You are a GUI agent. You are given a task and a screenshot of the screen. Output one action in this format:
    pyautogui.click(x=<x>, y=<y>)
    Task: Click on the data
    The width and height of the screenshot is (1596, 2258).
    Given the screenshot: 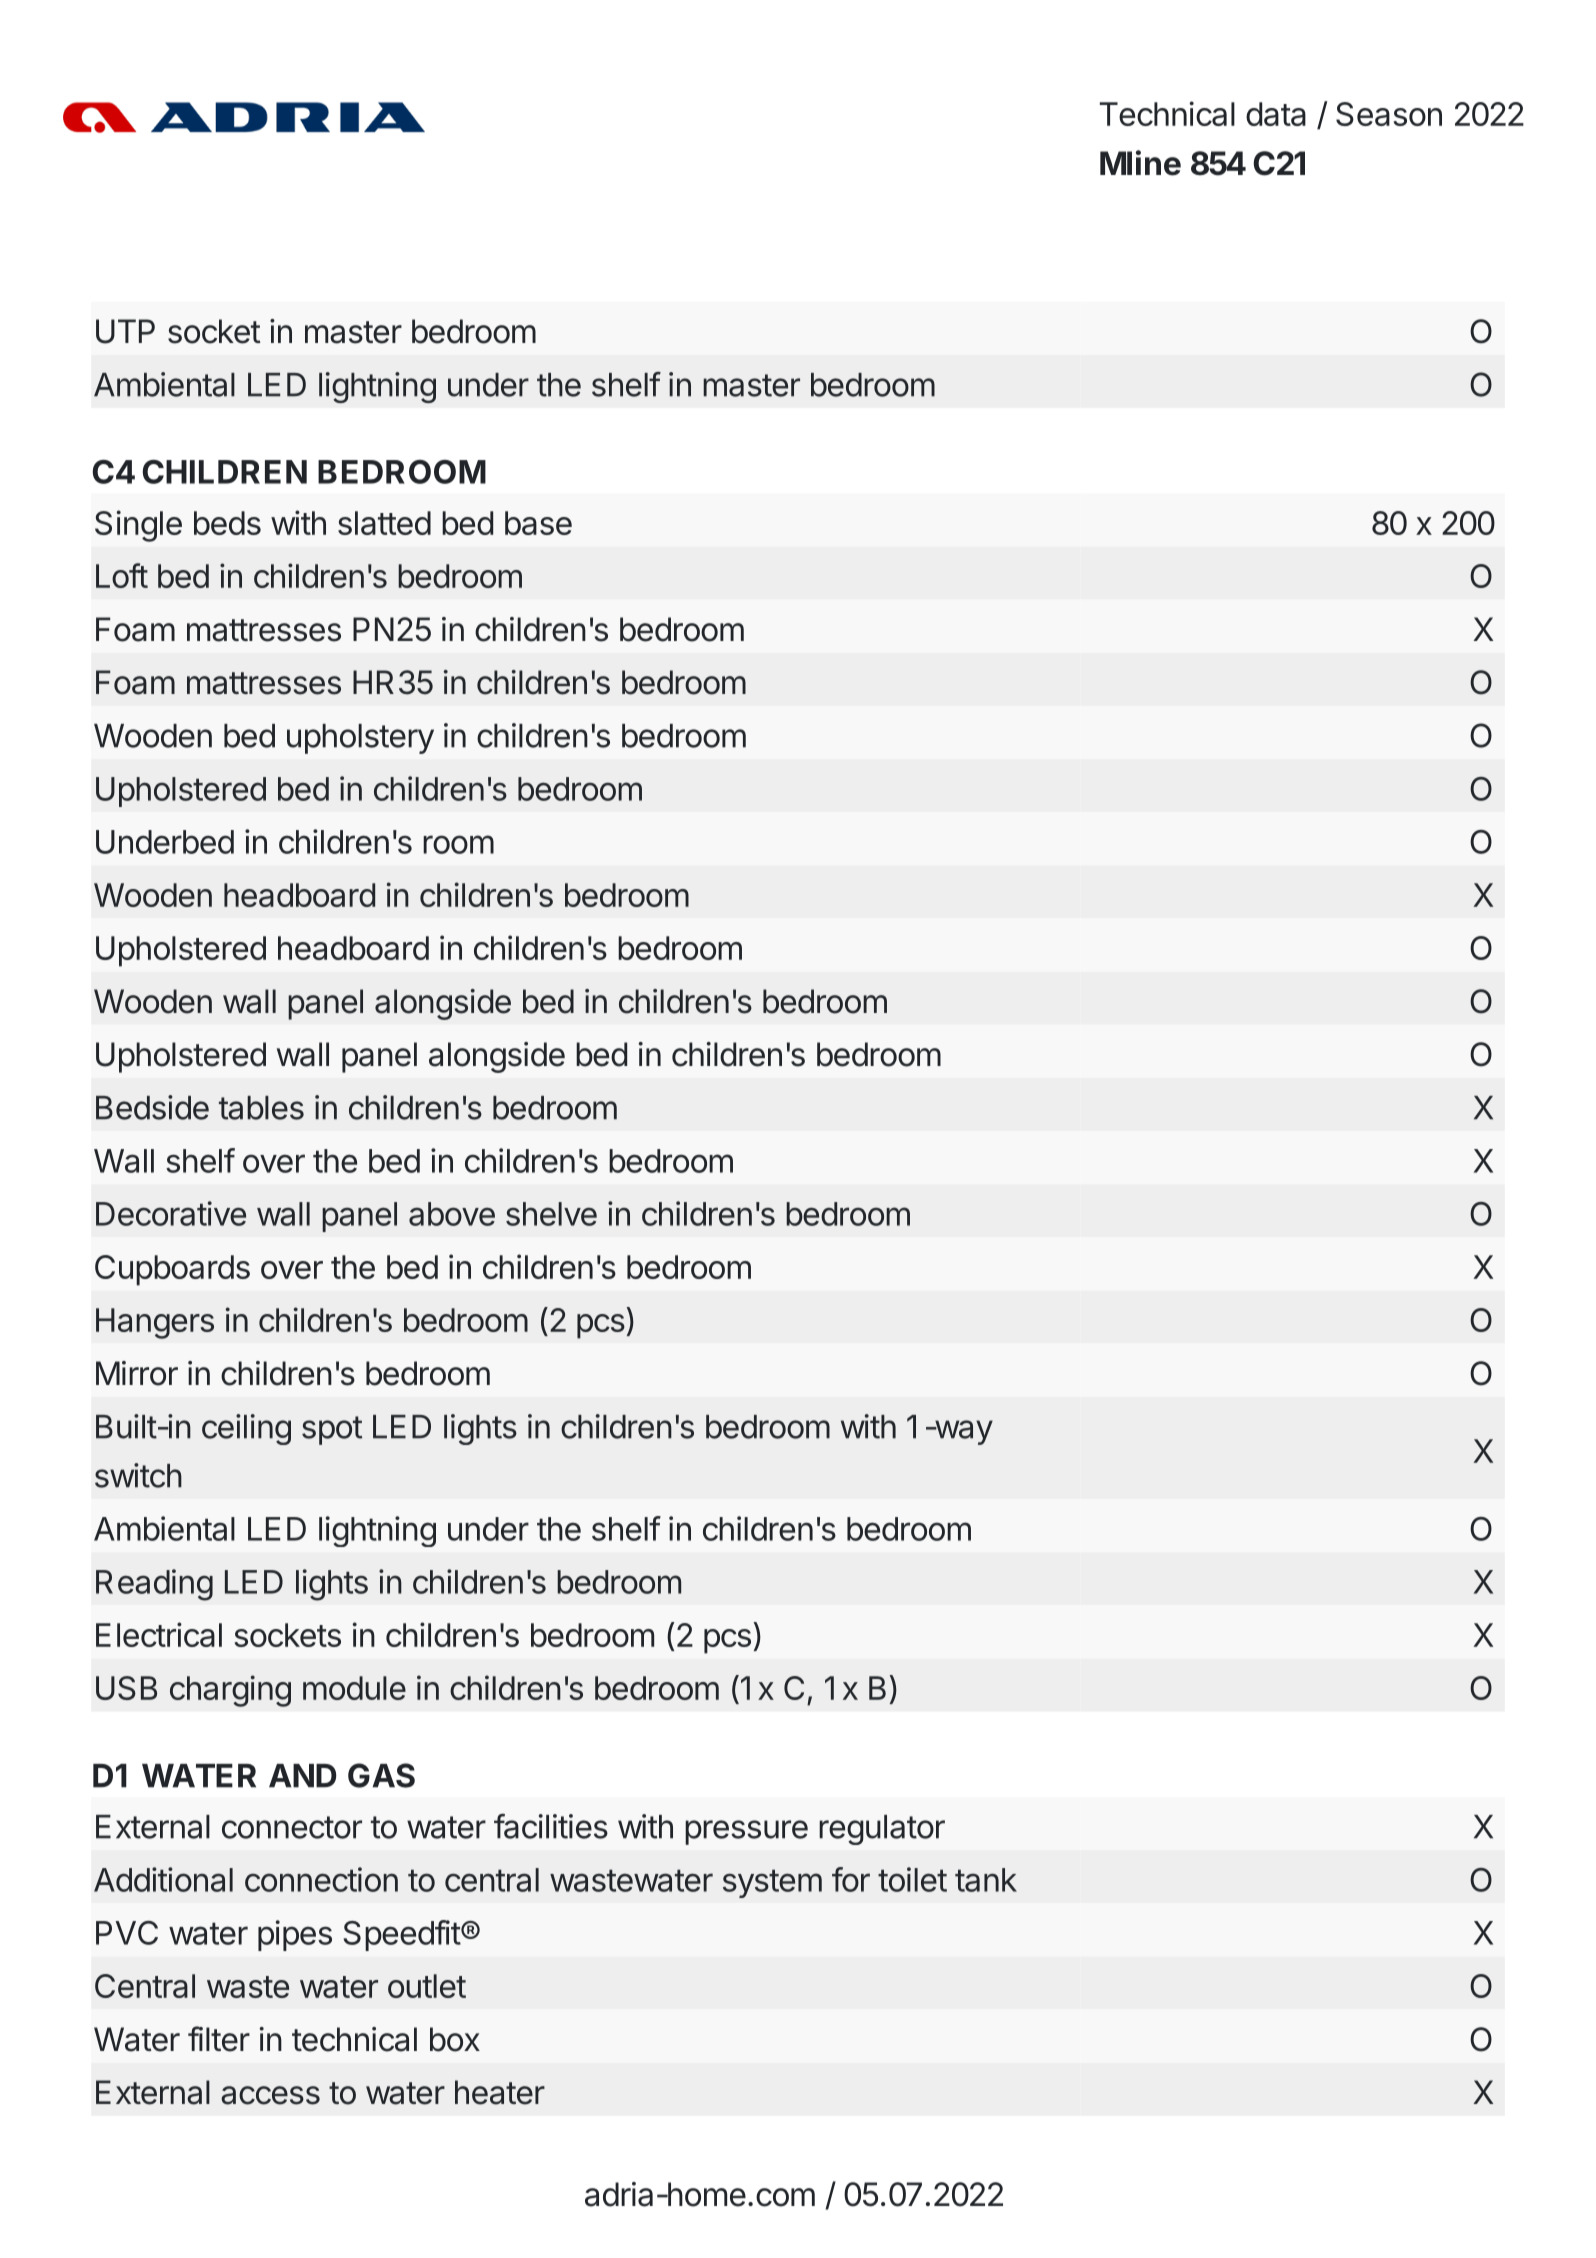 What is the action you would take?
    pyautogui.click(x=1276, y=114)
